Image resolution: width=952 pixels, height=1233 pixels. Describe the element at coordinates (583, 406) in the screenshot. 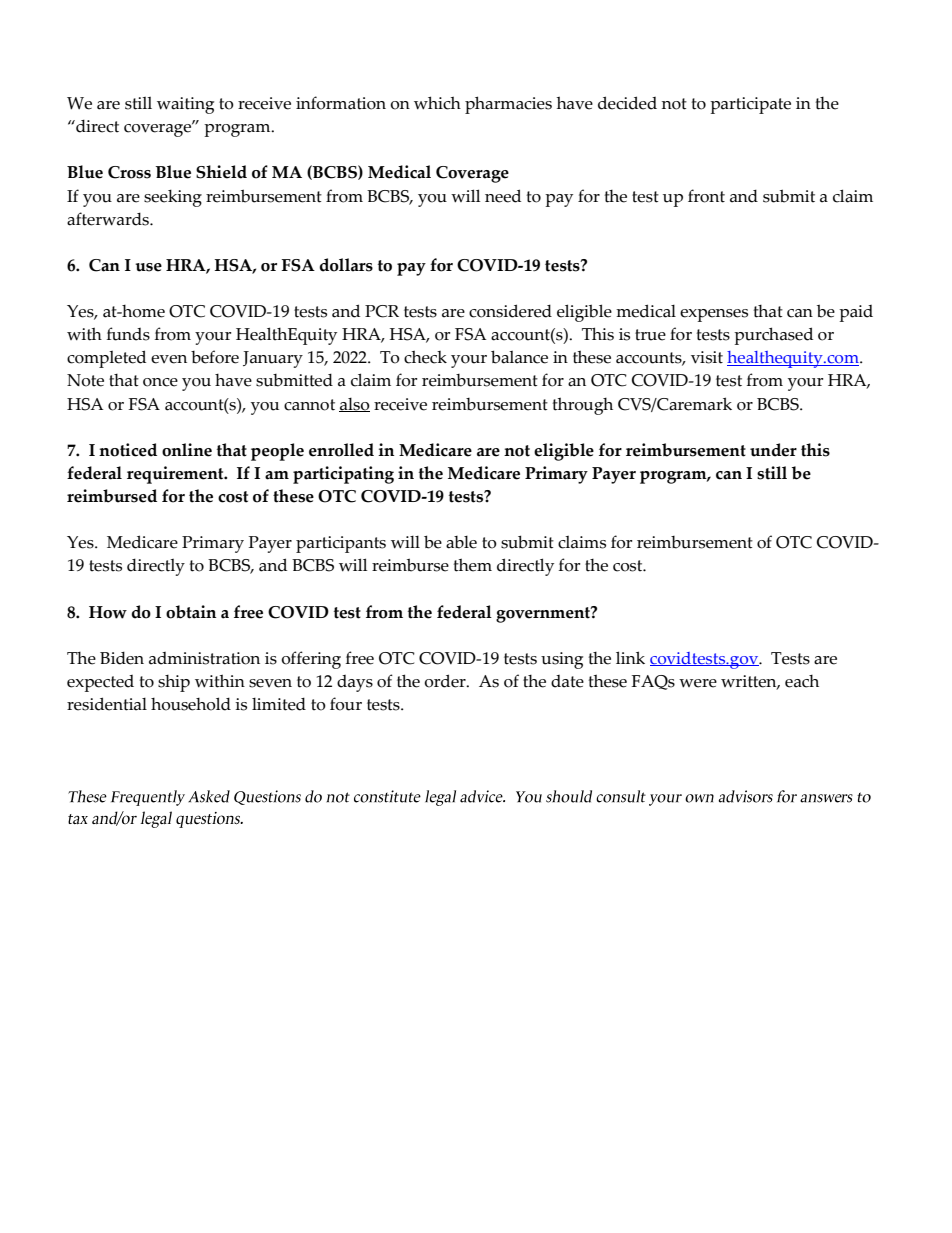

I see `through` at that location.
